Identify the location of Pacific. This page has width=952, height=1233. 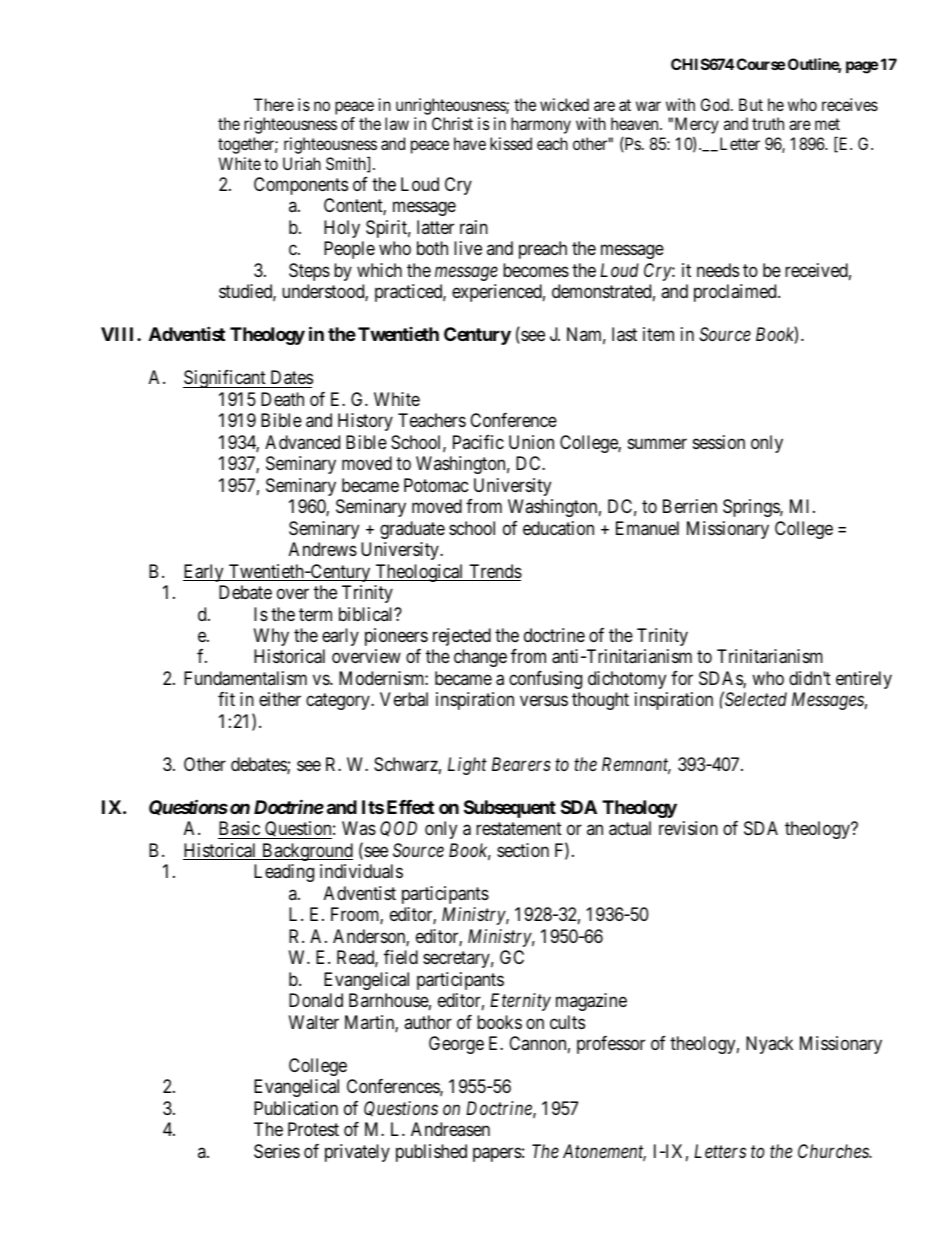
(478, 442).
